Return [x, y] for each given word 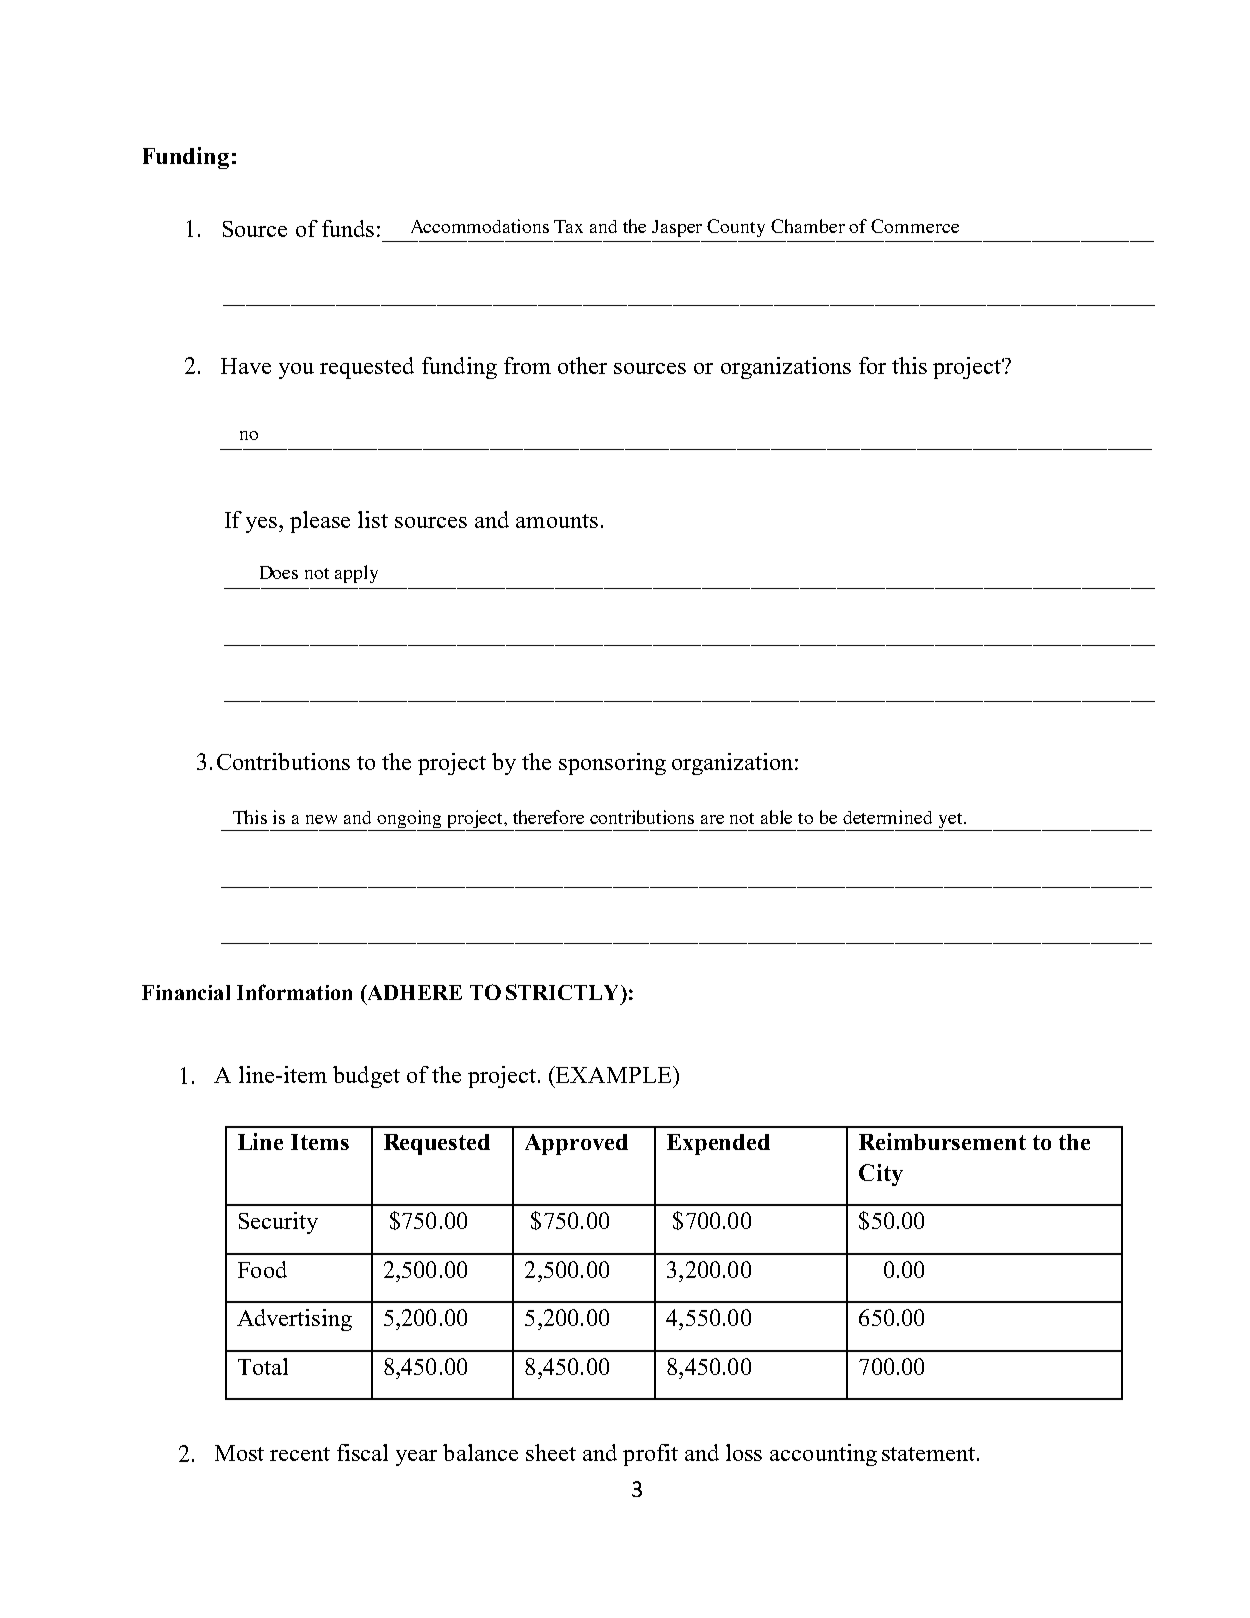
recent [300, 1454]
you [296, 371]
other [582, 365]
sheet [551, 1452]
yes [263, 525]
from [527, 365]
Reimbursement [942, 1141]
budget [366, 1077]
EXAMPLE [614, 1074]
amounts [557, 521]
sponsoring [612, 764]
